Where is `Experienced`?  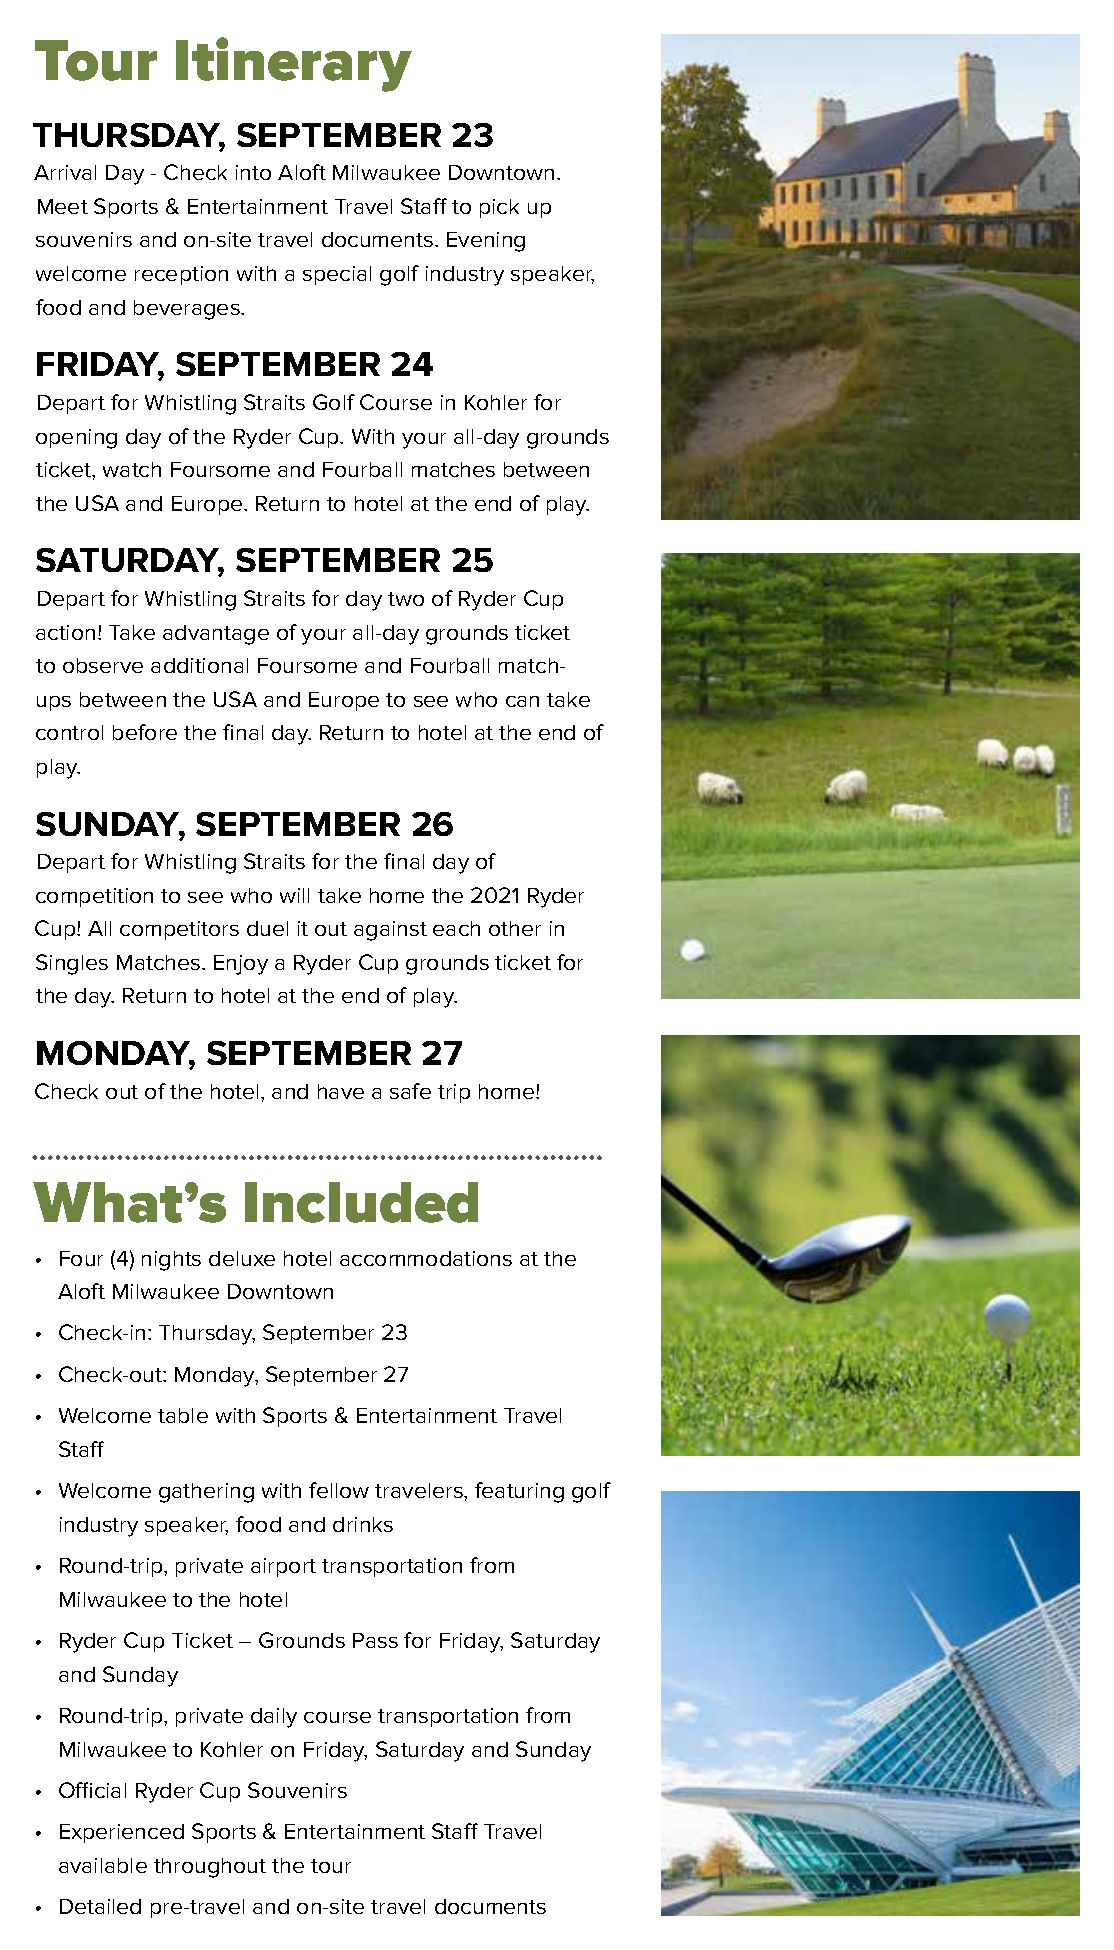
Experienced is located at coordinates (122, 1833).
